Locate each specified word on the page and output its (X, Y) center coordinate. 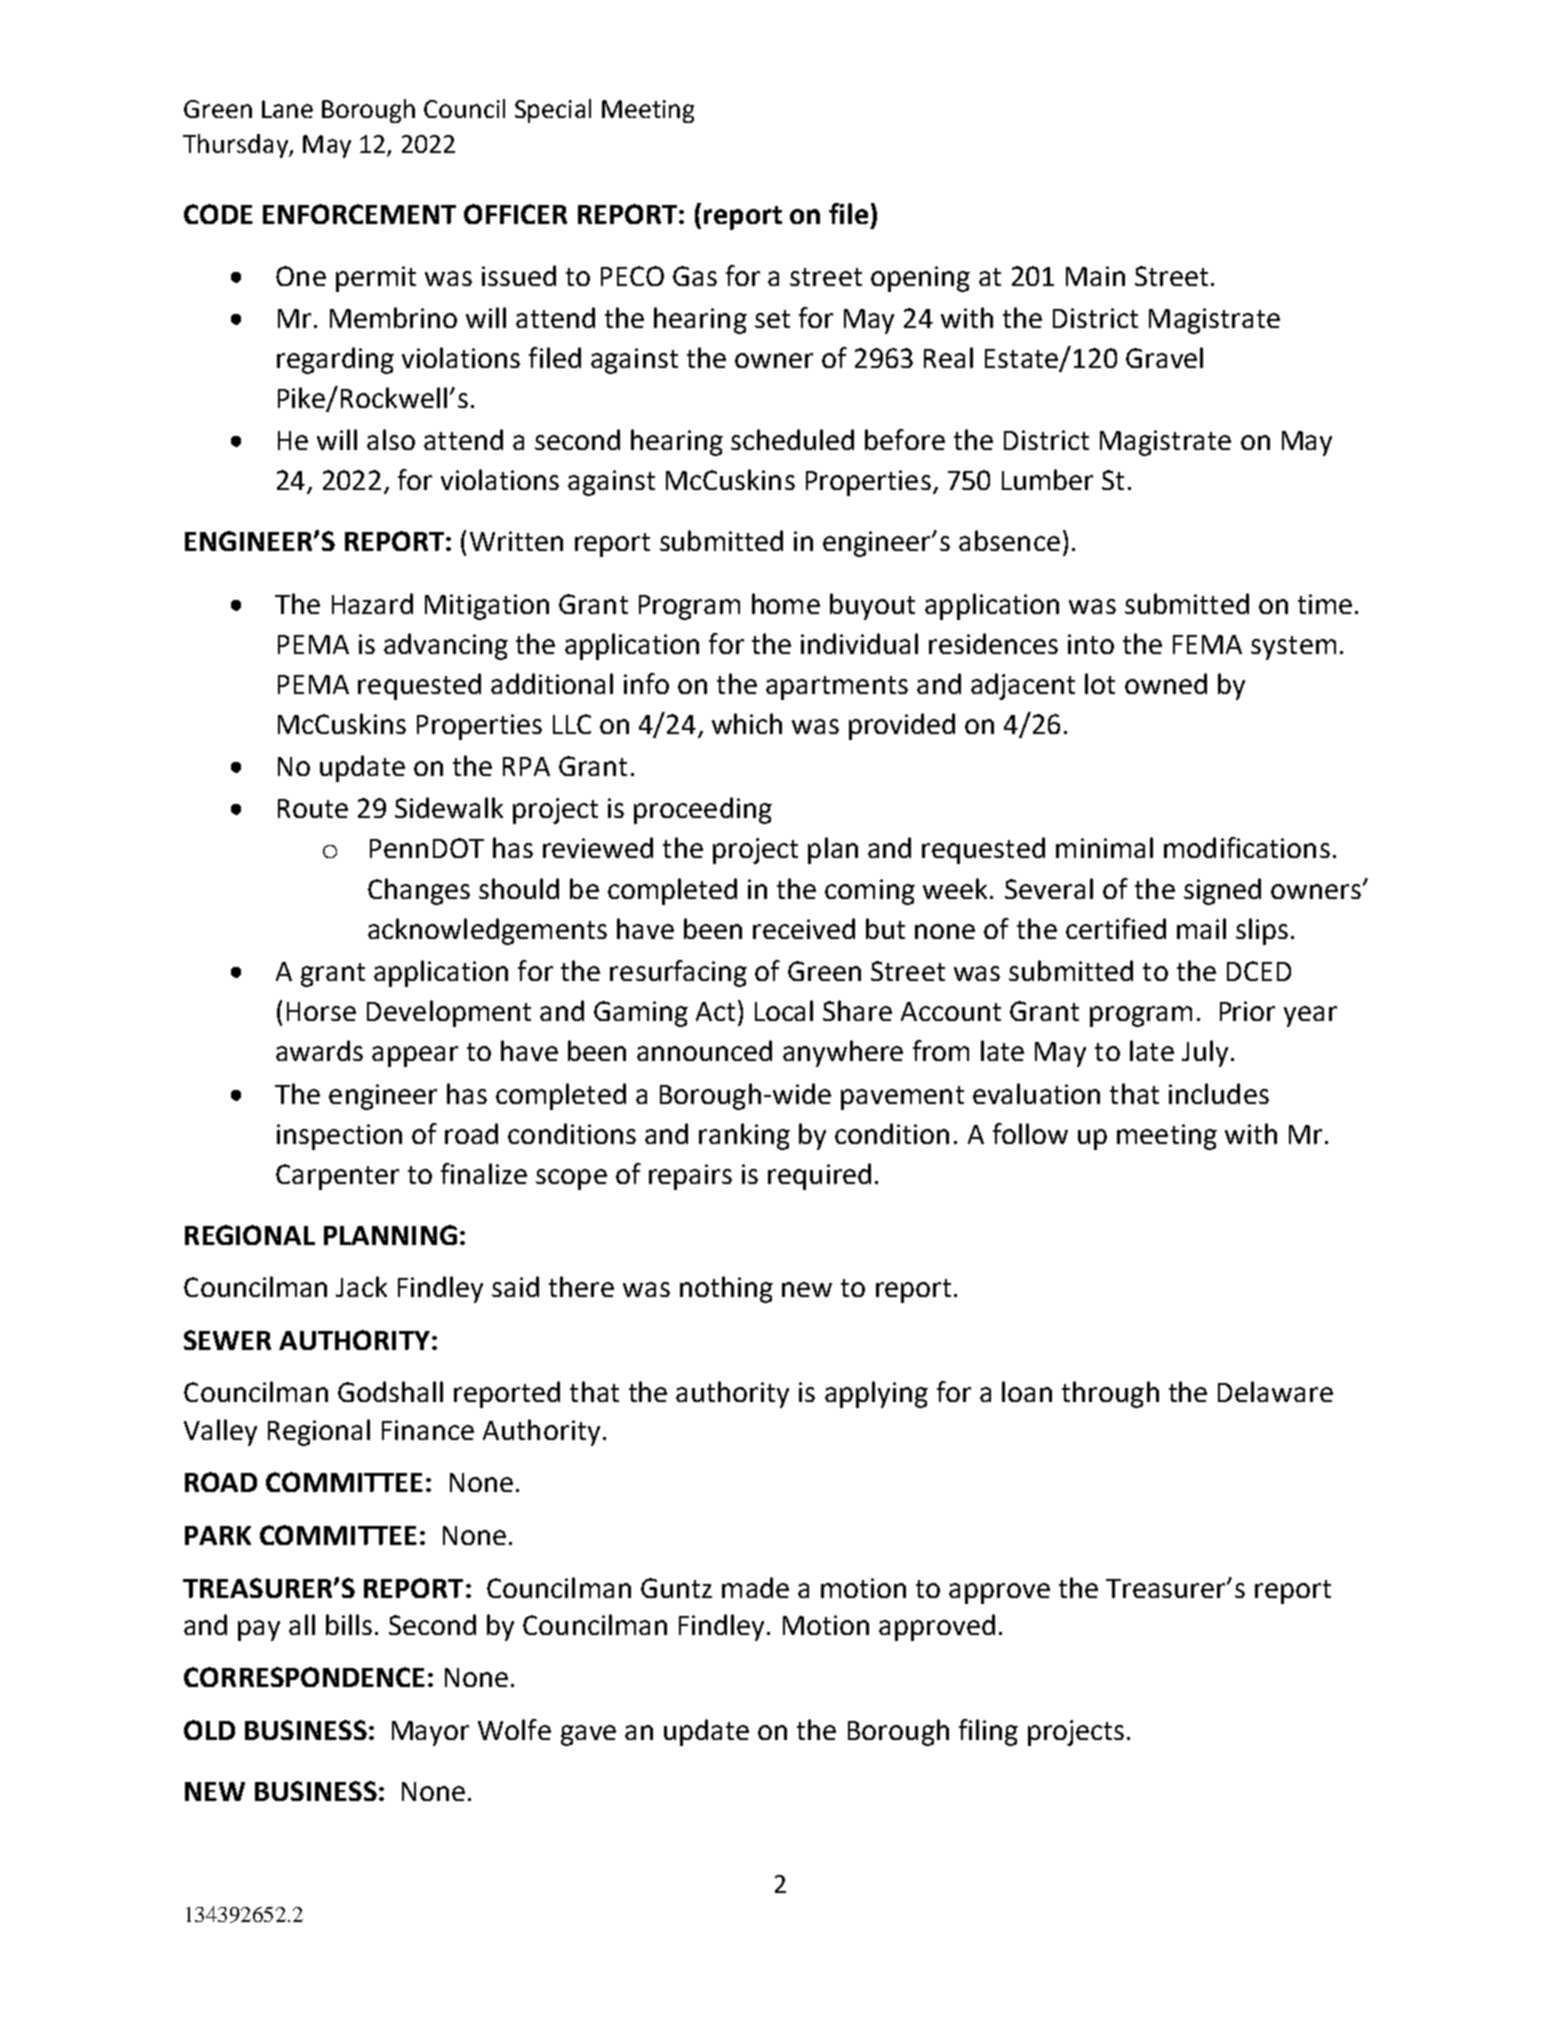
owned (1166, 683)
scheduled (792, 439)
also (391, 439)
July (1205, 1053)
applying (876, 1394)
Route (313, 808)
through (1110, 1394)
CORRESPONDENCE (304, 1677)
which (747, 723)
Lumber (1047, 479)
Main (1095, 276)
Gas (695, 276)
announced (704, 1050)
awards (319, 1050)
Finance (428, 1430)
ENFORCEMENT (359, 214)
